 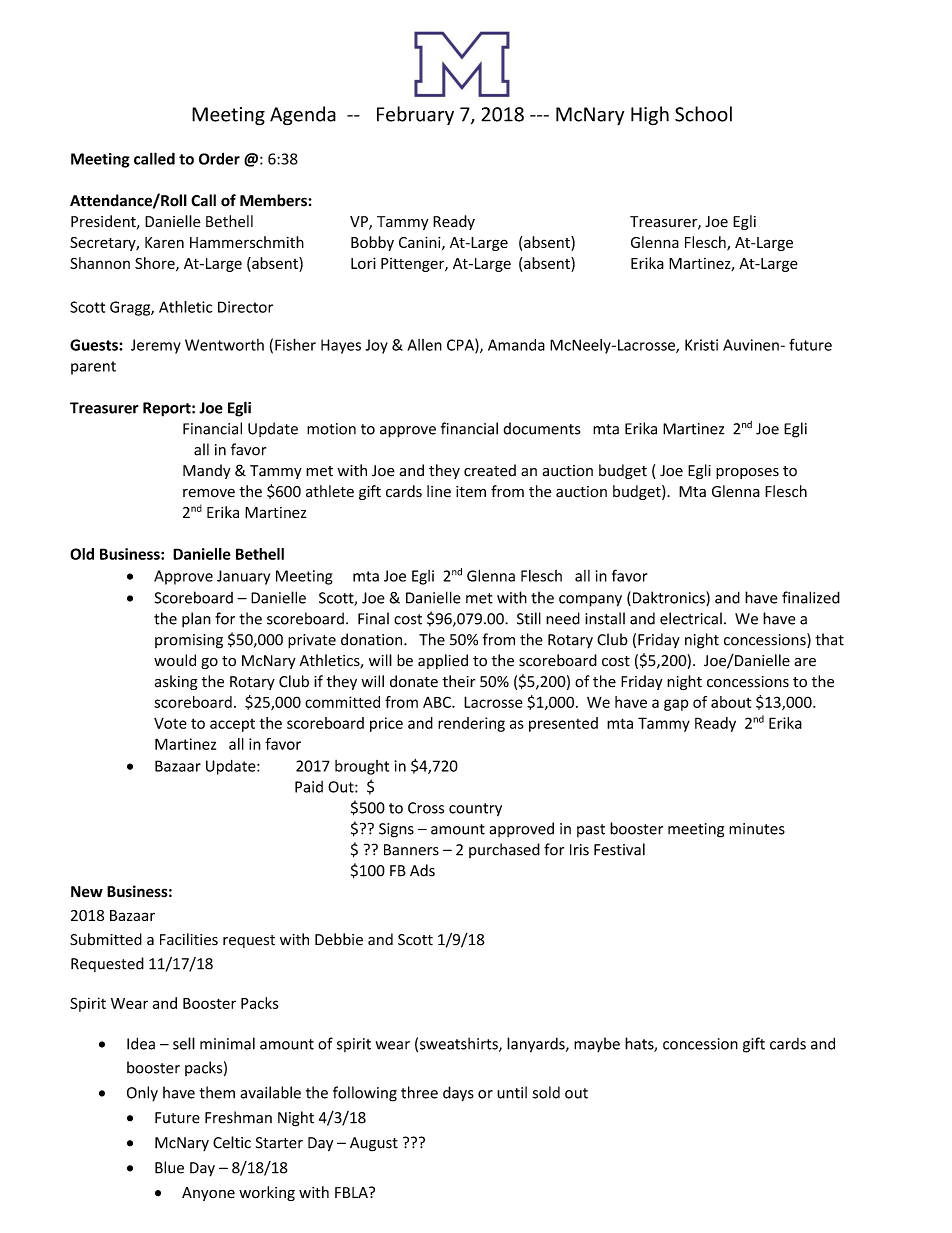 What do you see at coordinates (175, 660) in the document?
I see `would` at bounding box center [175, 660].
